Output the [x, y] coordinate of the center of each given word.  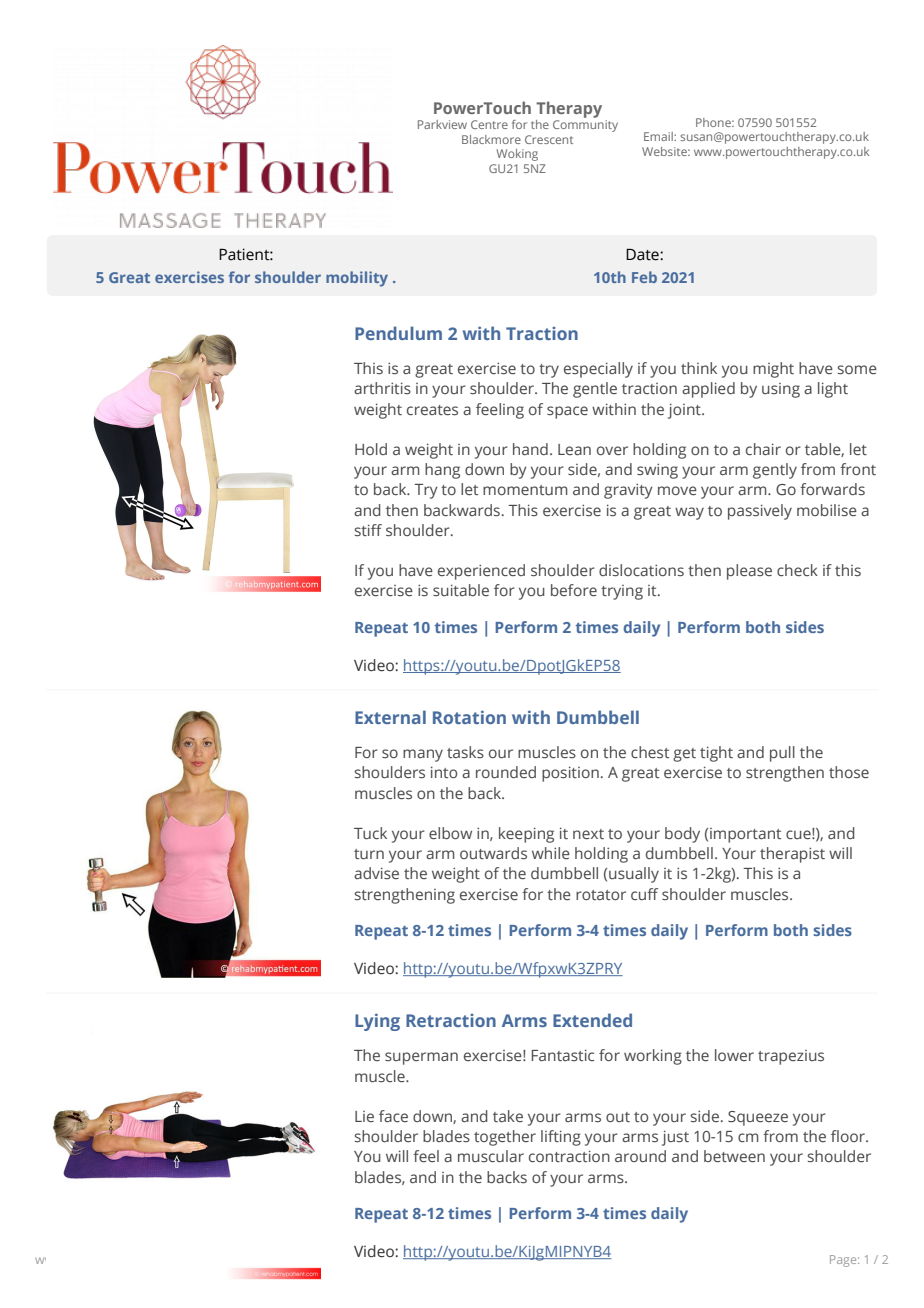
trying [622, 592]
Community [585, 126]
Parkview [442, 124]
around [640, 1156]
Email [659, 136]
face [393, 1116]
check [797, 570]
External [390, 717]
